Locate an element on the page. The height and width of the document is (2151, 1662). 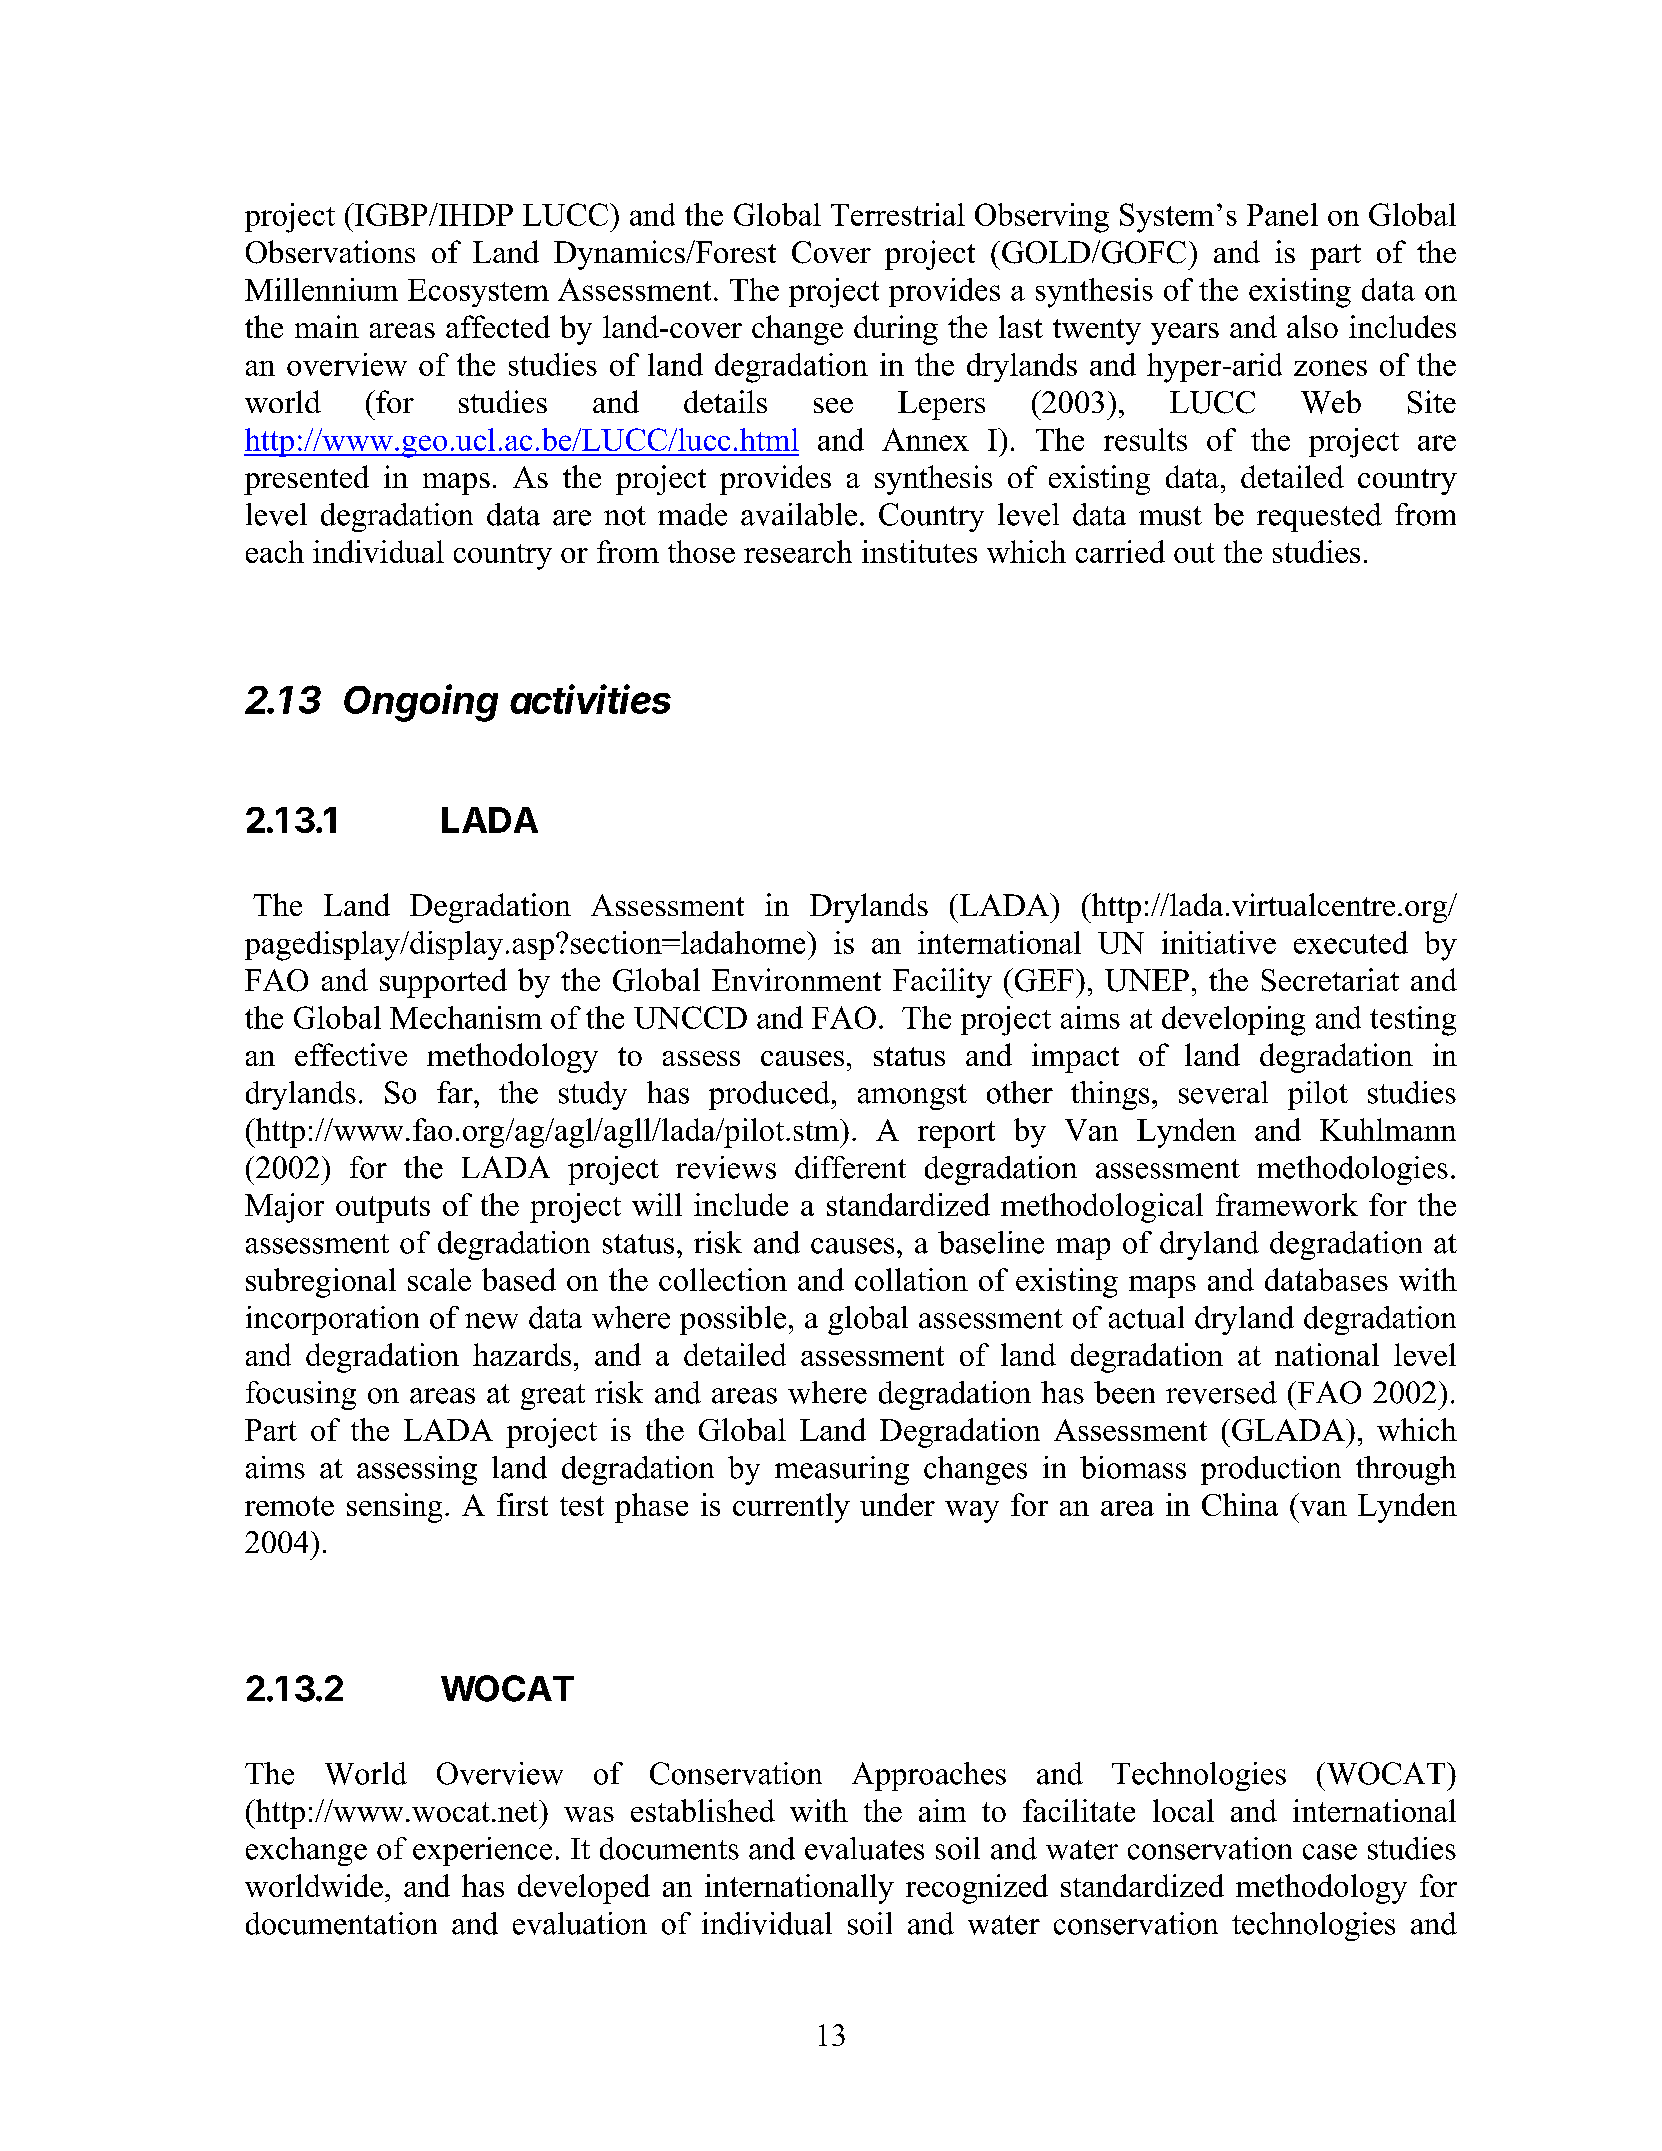
Observations is located at coordinates (330, 252).
